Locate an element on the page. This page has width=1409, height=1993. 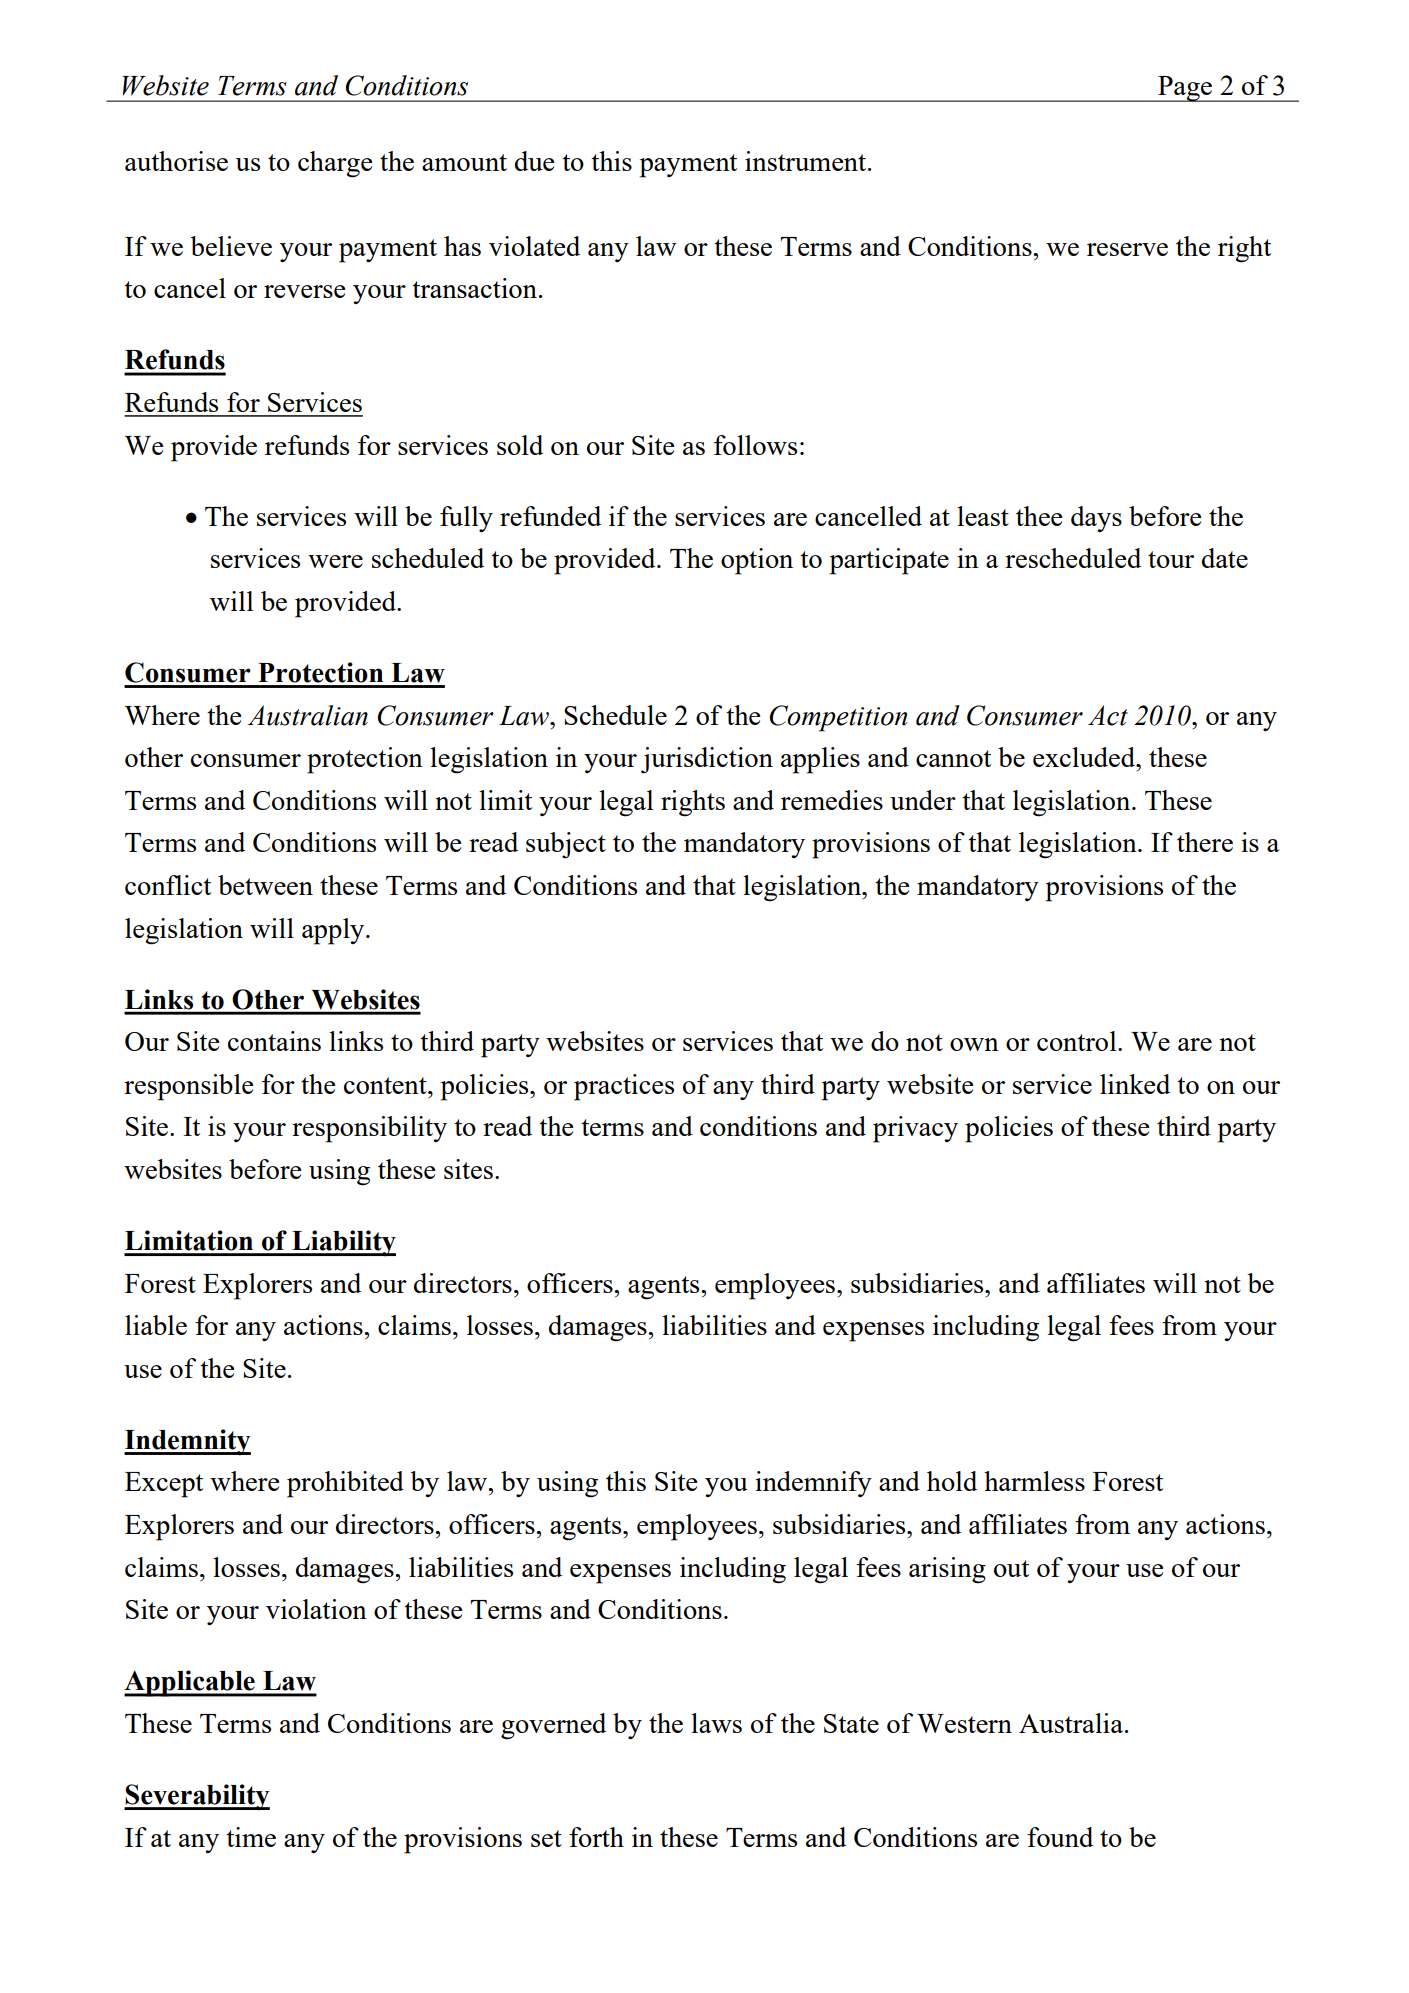
Page is located at coordinates (1185, 89).
